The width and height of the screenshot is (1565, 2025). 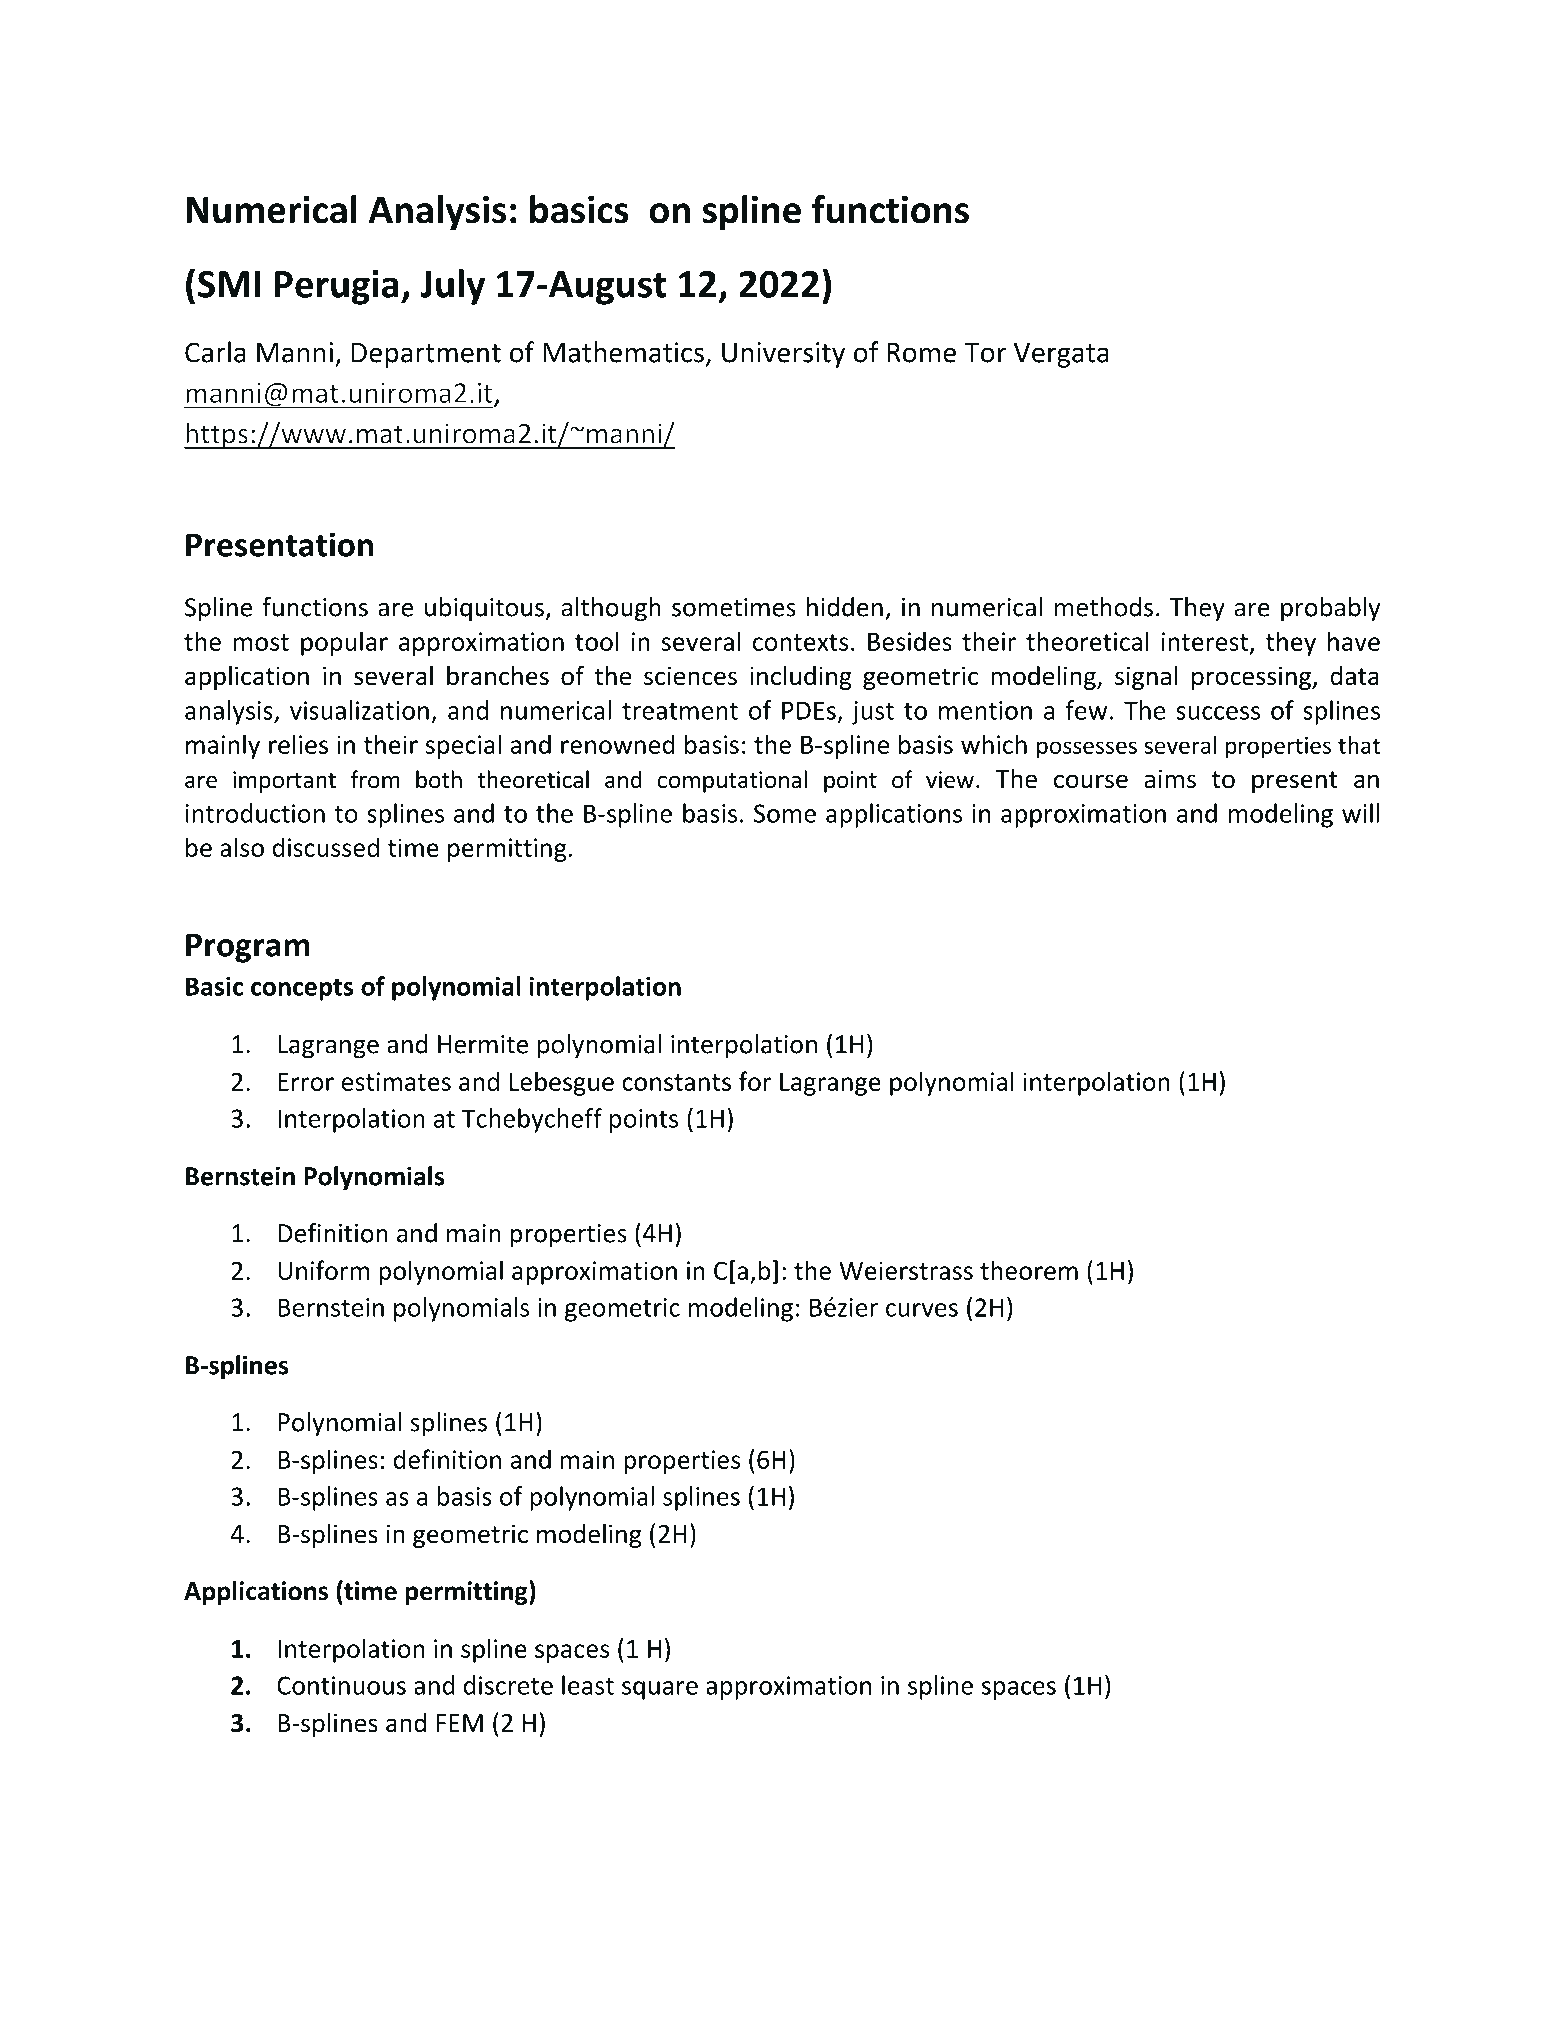 I want to click on Continuous, so click(x=341, y=1685).
